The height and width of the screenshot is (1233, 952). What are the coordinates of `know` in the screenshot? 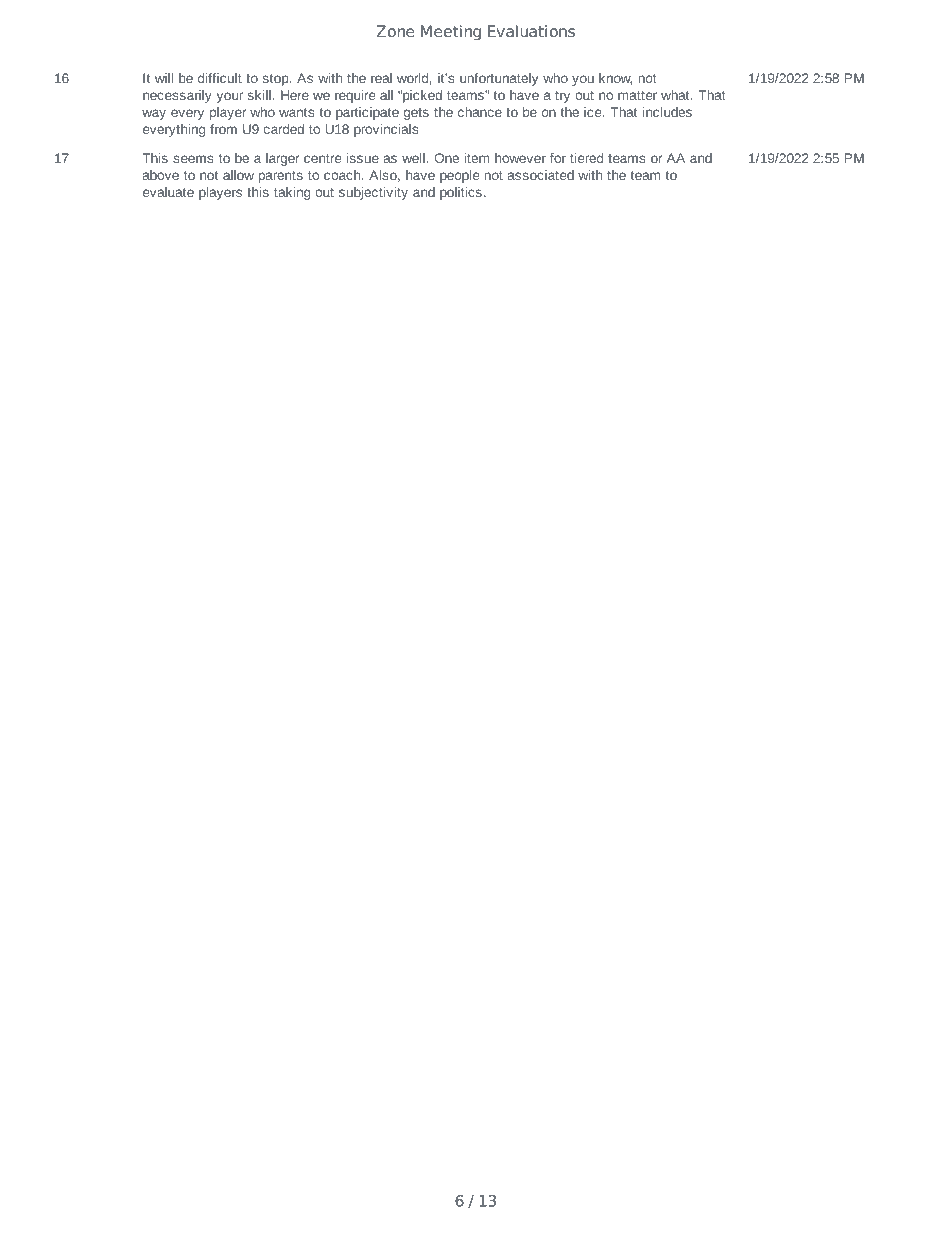 It's located at (615, 79).
